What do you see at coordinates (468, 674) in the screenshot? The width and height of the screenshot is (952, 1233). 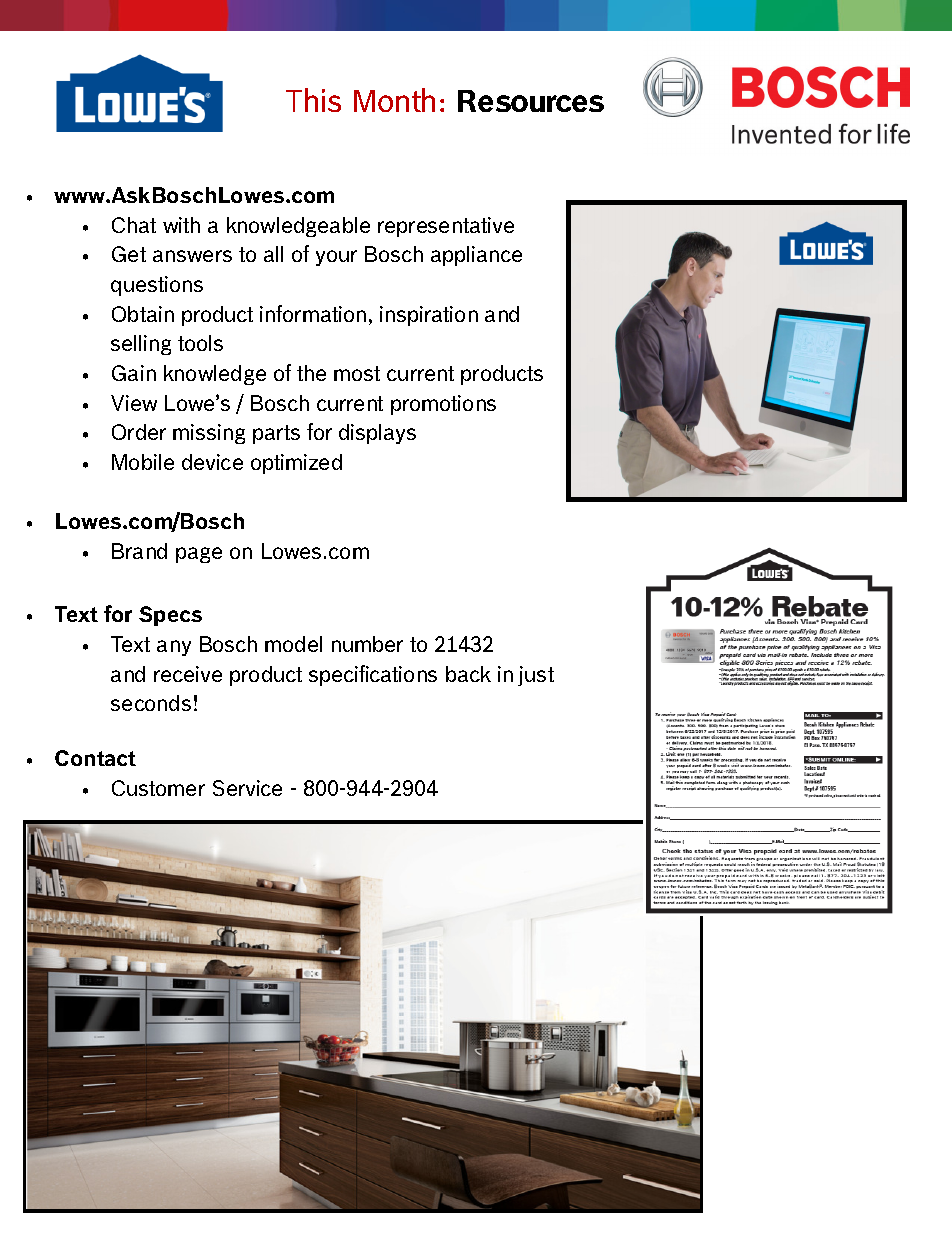 I see `back` at bounding box center [468, 674].
